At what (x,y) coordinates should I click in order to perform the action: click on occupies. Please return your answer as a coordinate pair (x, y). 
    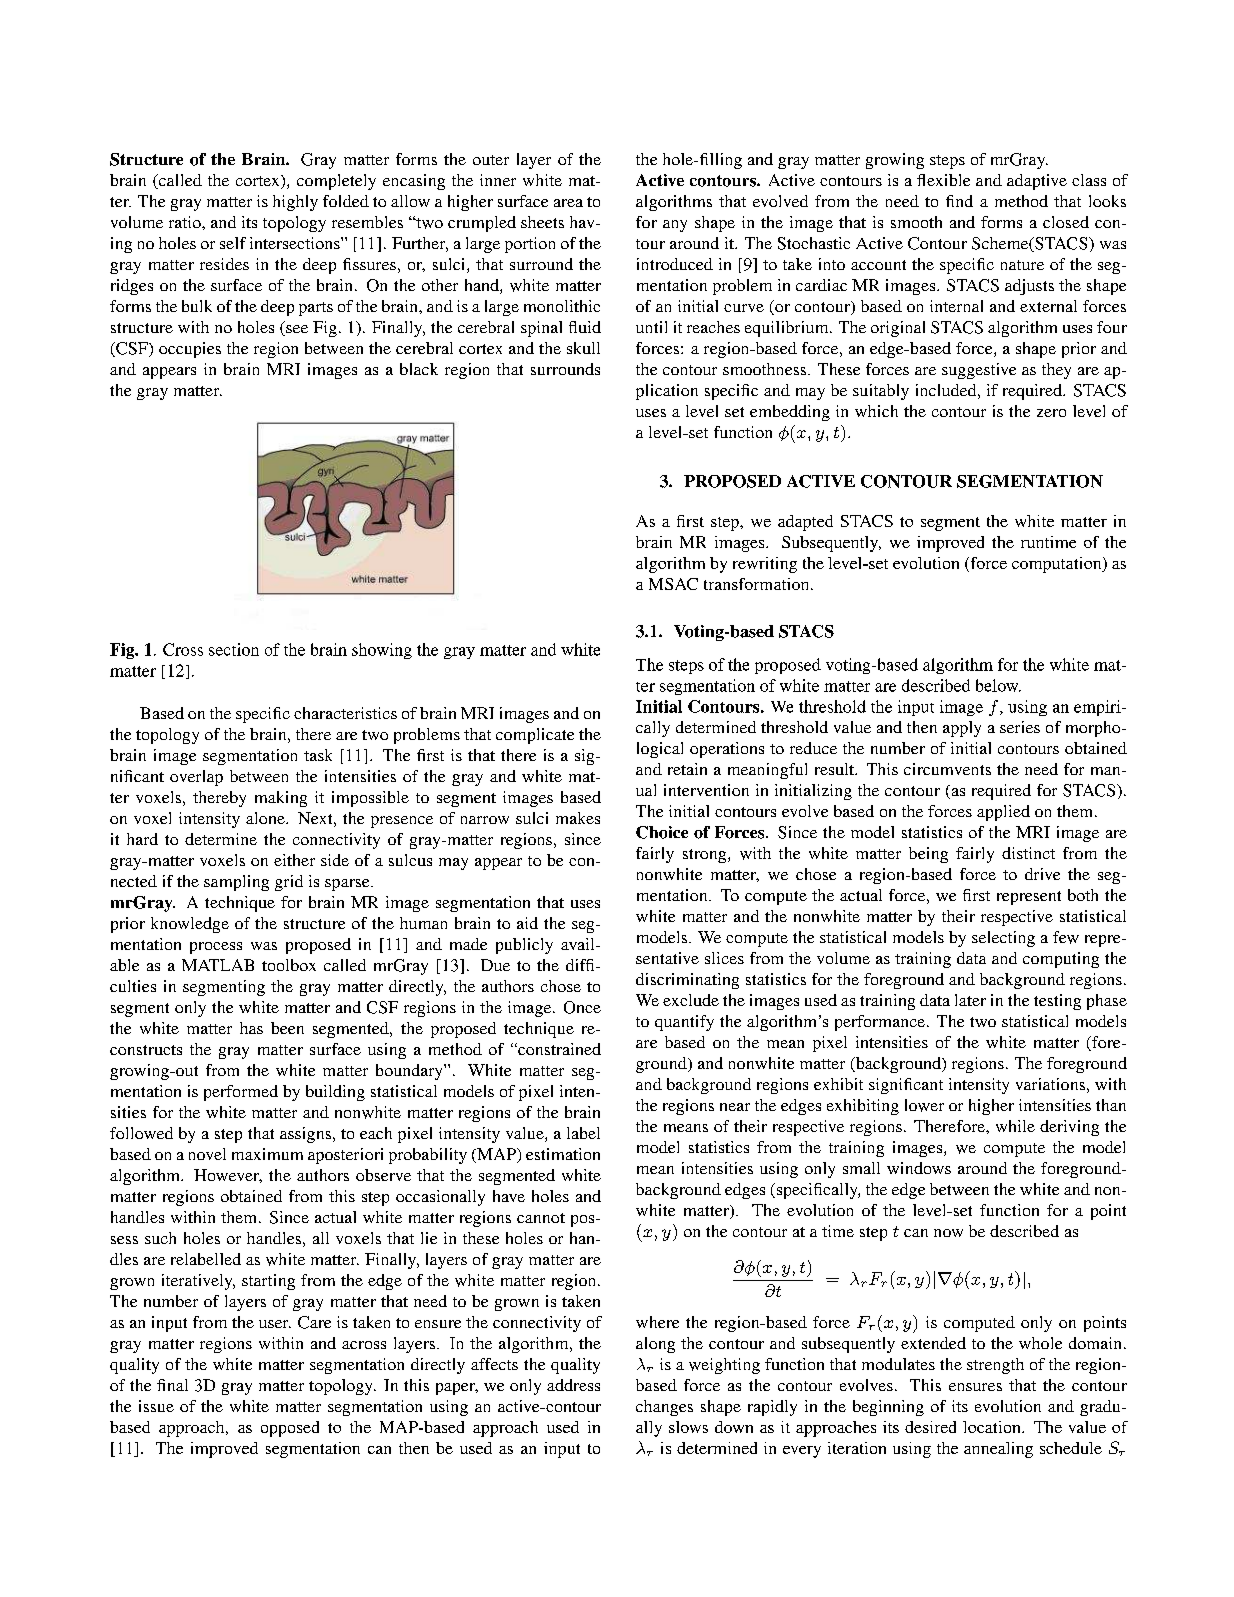
    Looking at the image, I should click on (190, 350).
